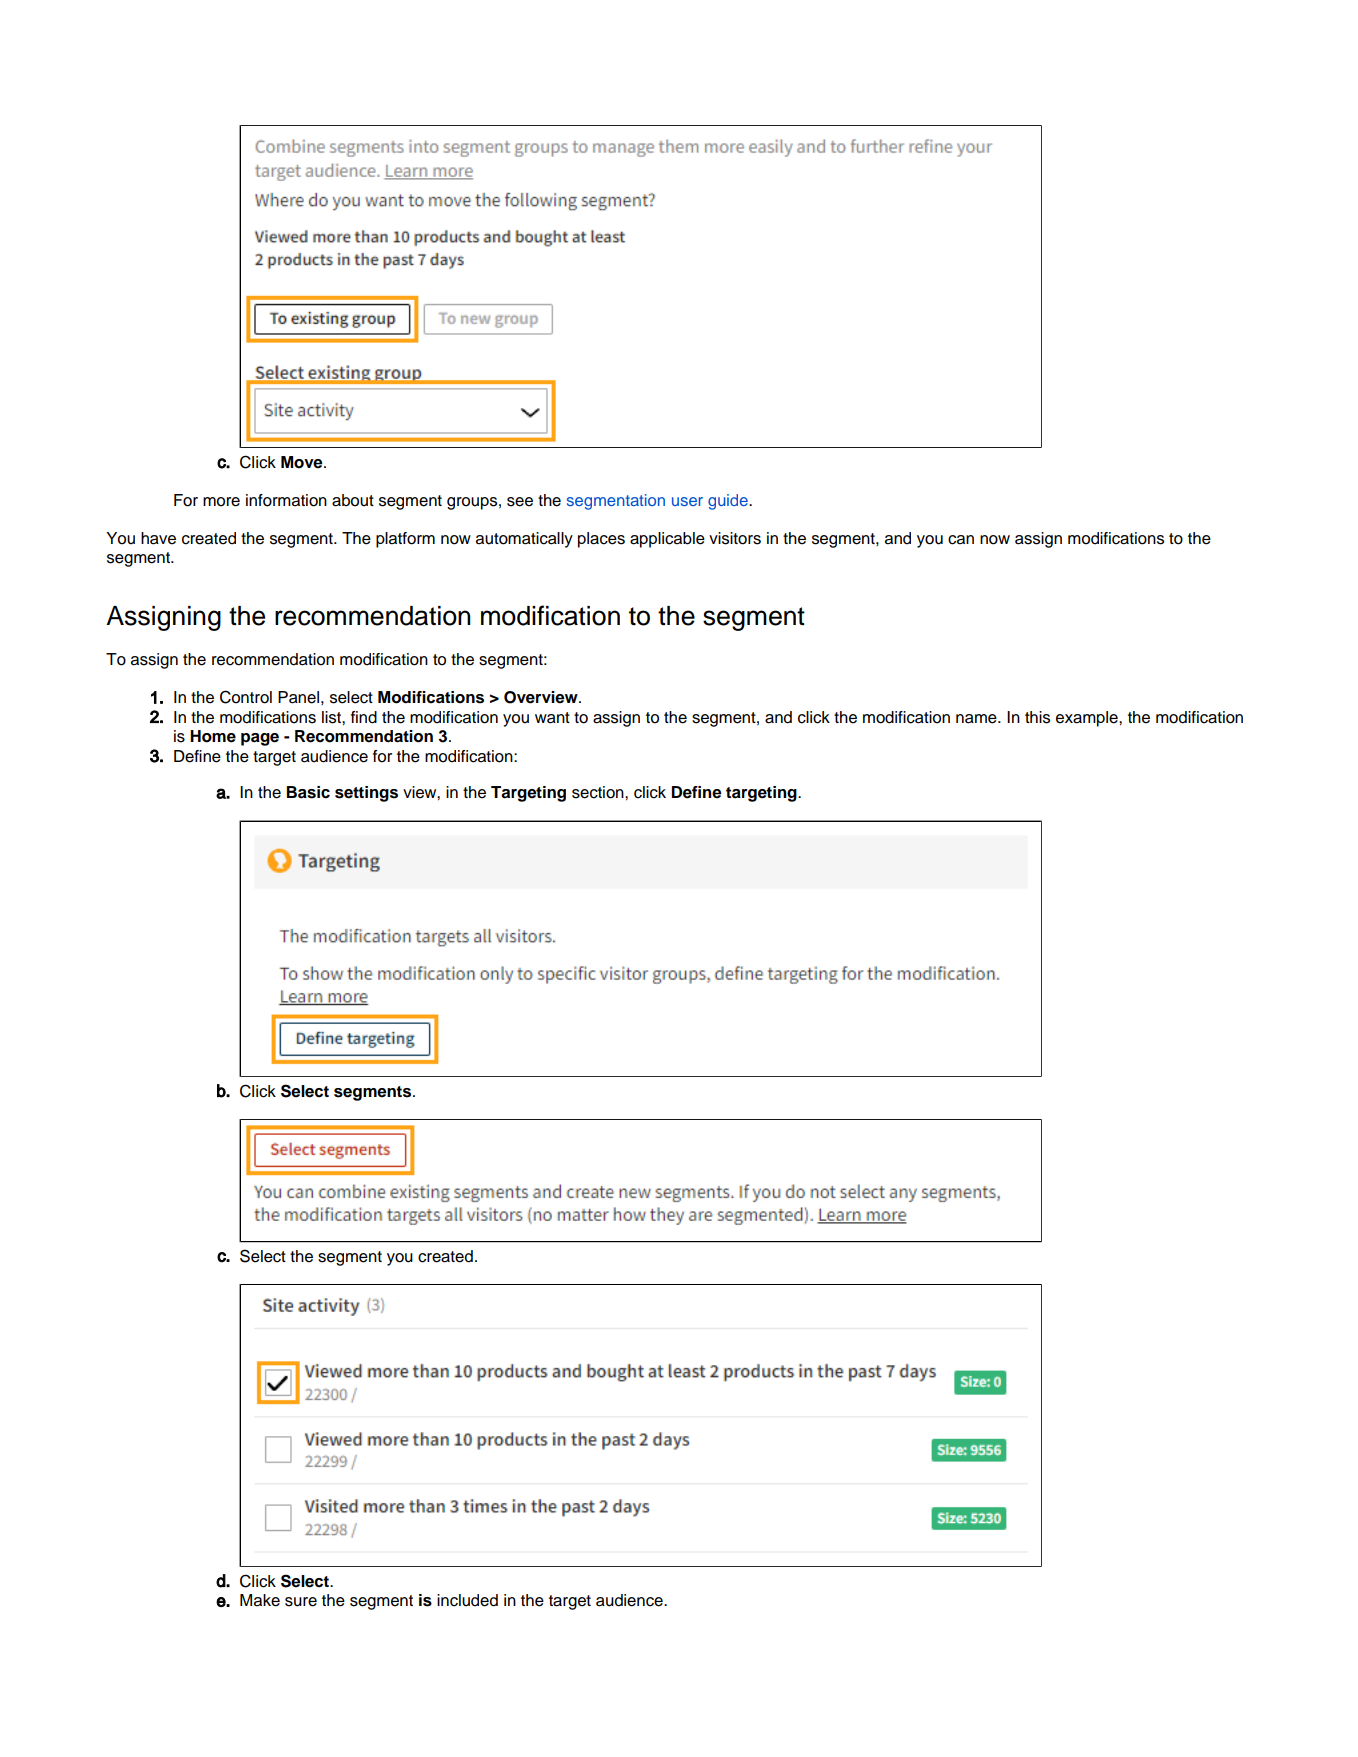 The height and width of the page is (1757, 1358). What do you see at coordinates (961, 540) in the page?
I see `can` at bounding box center [961, 540].
